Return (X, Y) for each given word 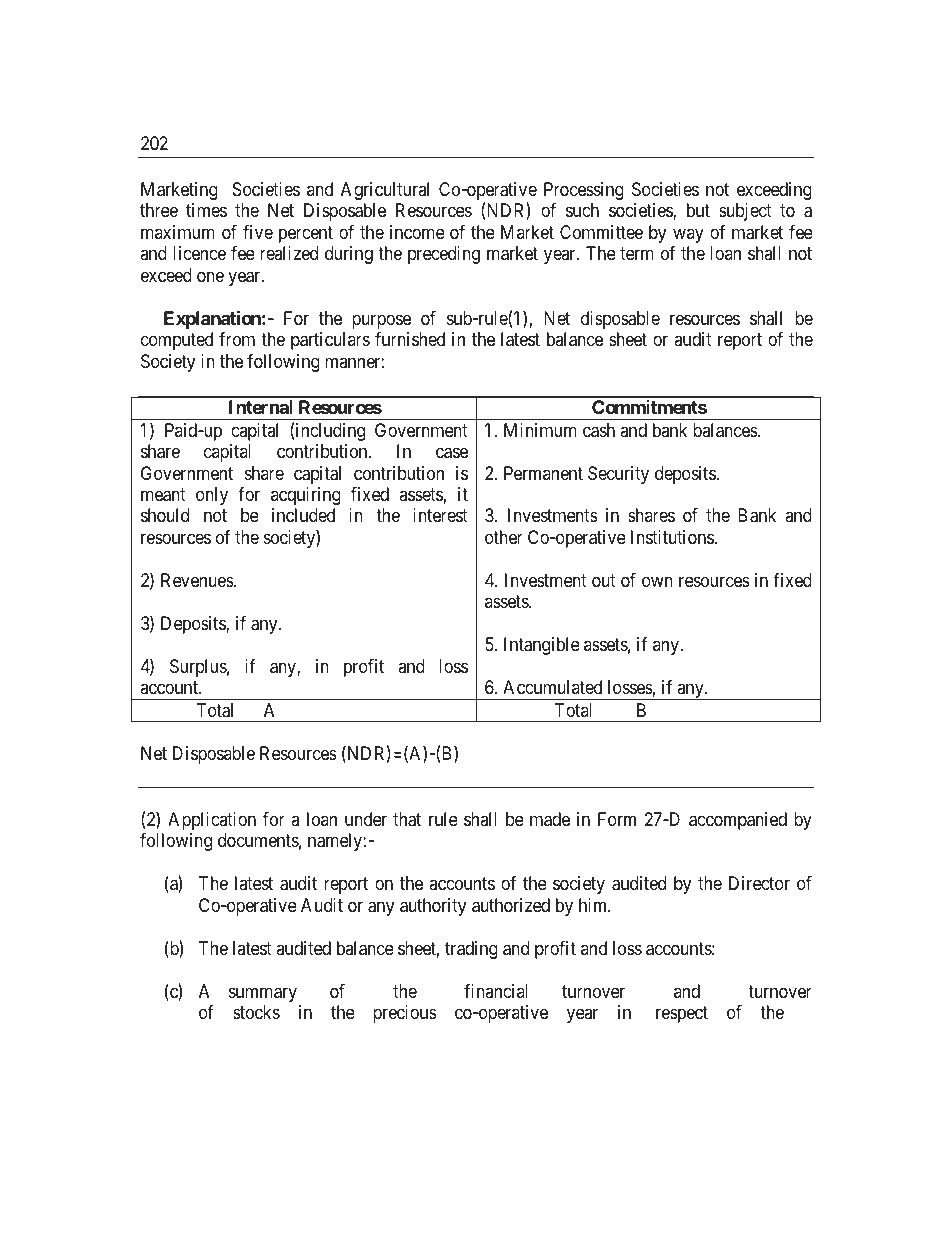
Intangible (542, 646)
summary (263, 994)
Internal (261, 407)
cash (599, 430)
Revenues (197, 580)
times (206, 210)
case (452, 453)
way (688, 235)
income (417, 232)
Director (759, 883)
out (604, 580)
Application (212, 821)
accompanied (738, 821)
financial (496, 991)
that (407, 819)
